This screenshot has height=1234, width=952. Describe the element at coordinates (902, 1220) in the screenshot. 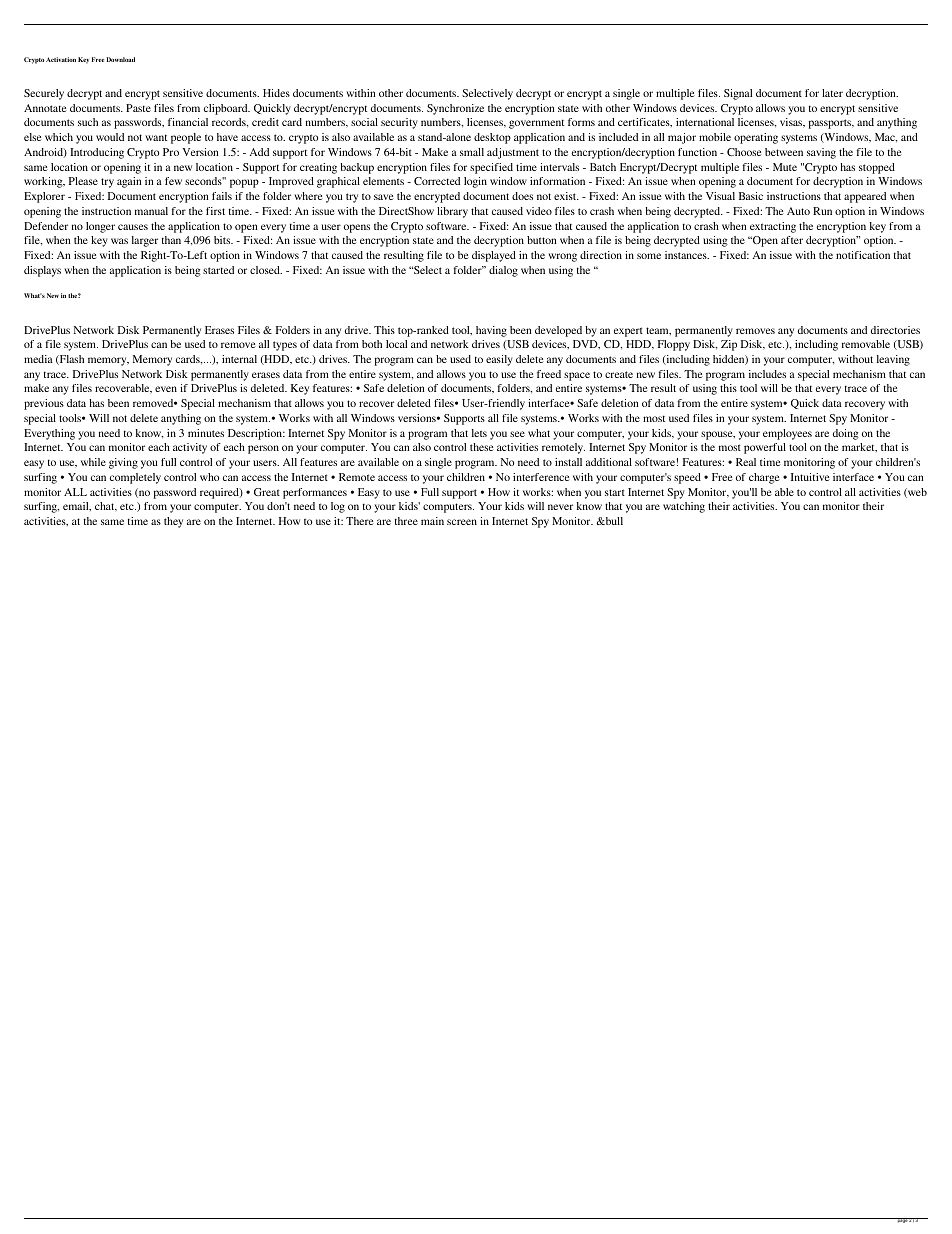

I see `page` at that location.
